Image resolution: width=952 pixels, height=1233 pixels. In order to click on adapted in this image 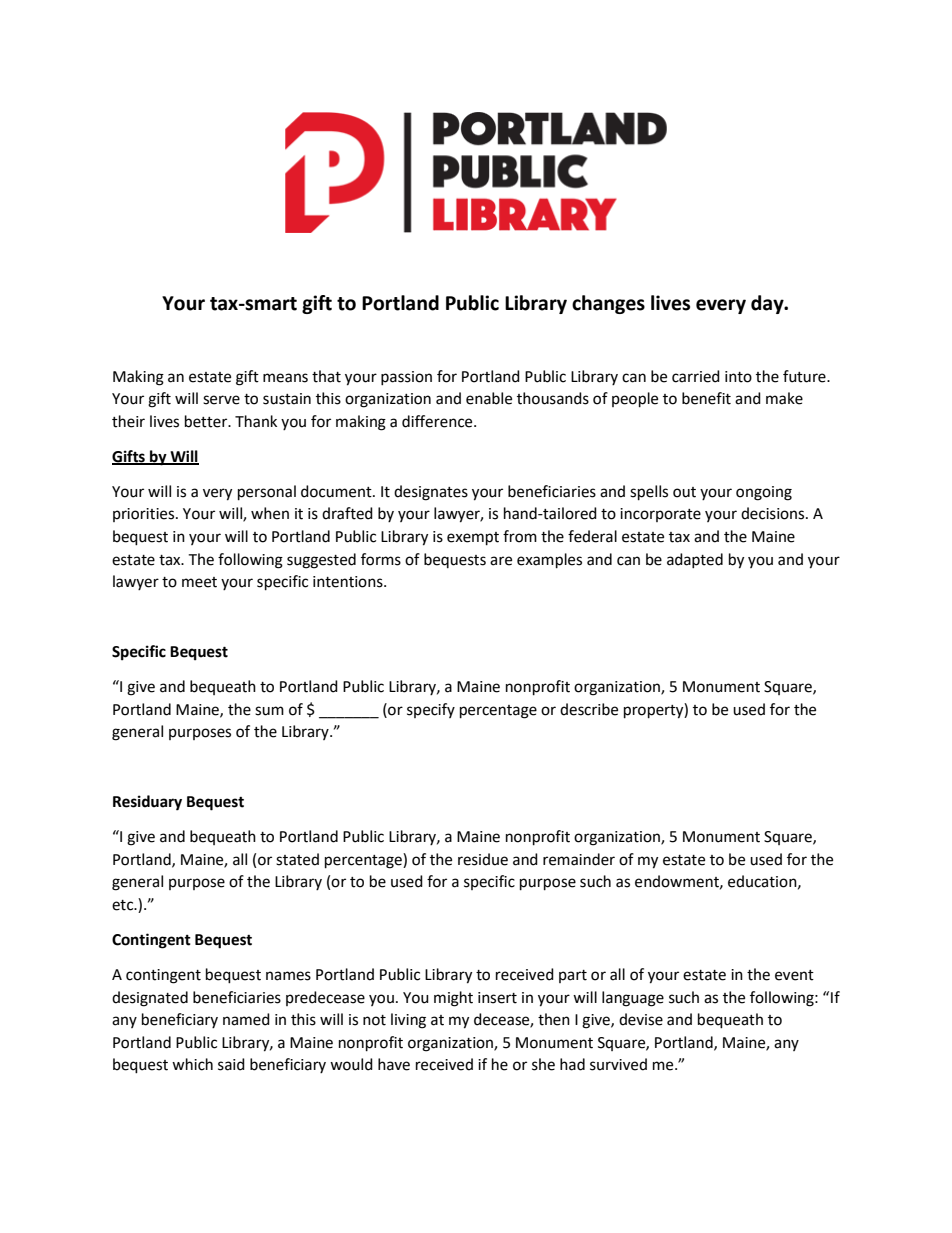, I will do `click(695, 560)`.
